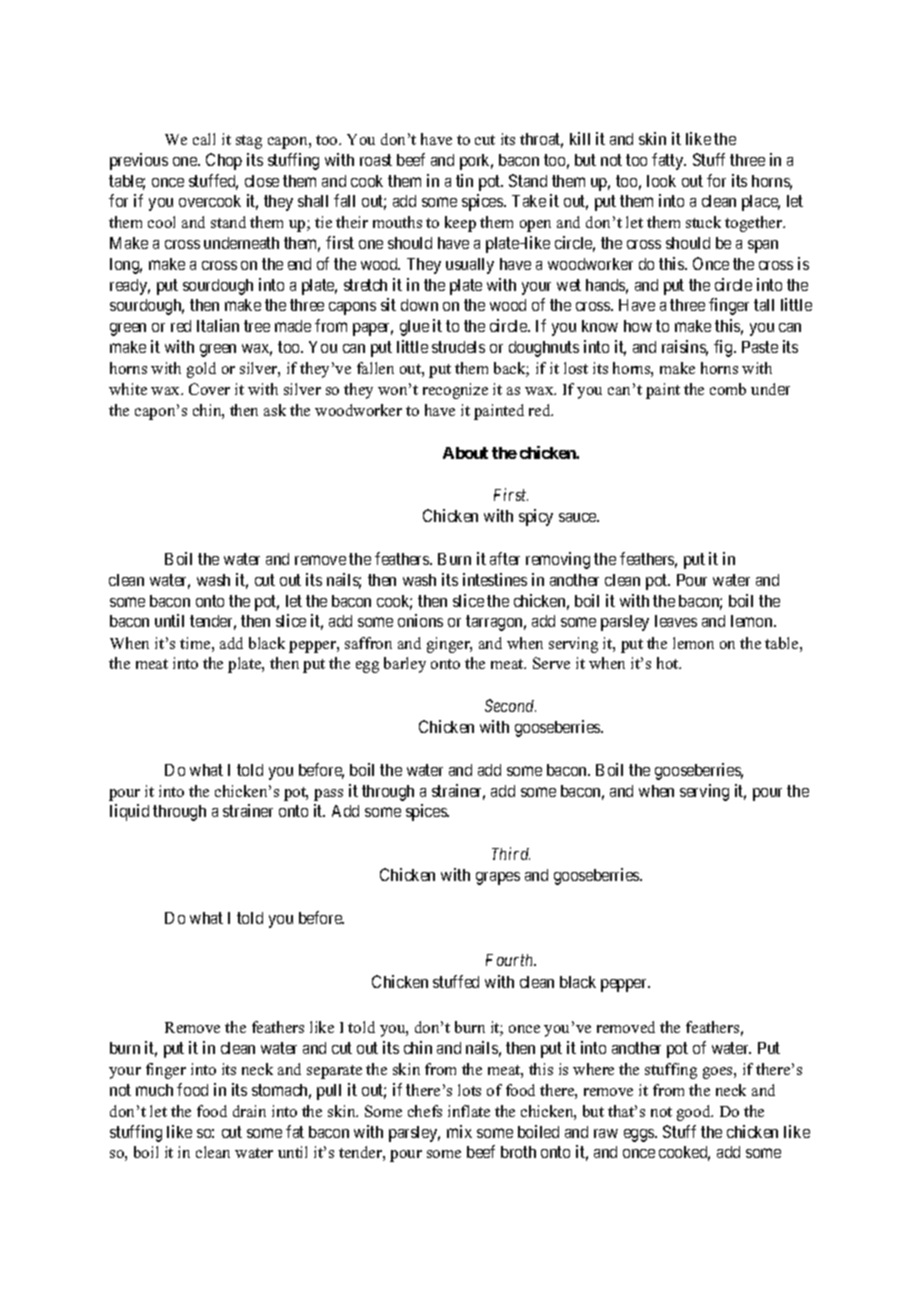  What do you see at coordinates (249, 1111) in the image?
I see `drain` at bounding box center [249, 1111].
